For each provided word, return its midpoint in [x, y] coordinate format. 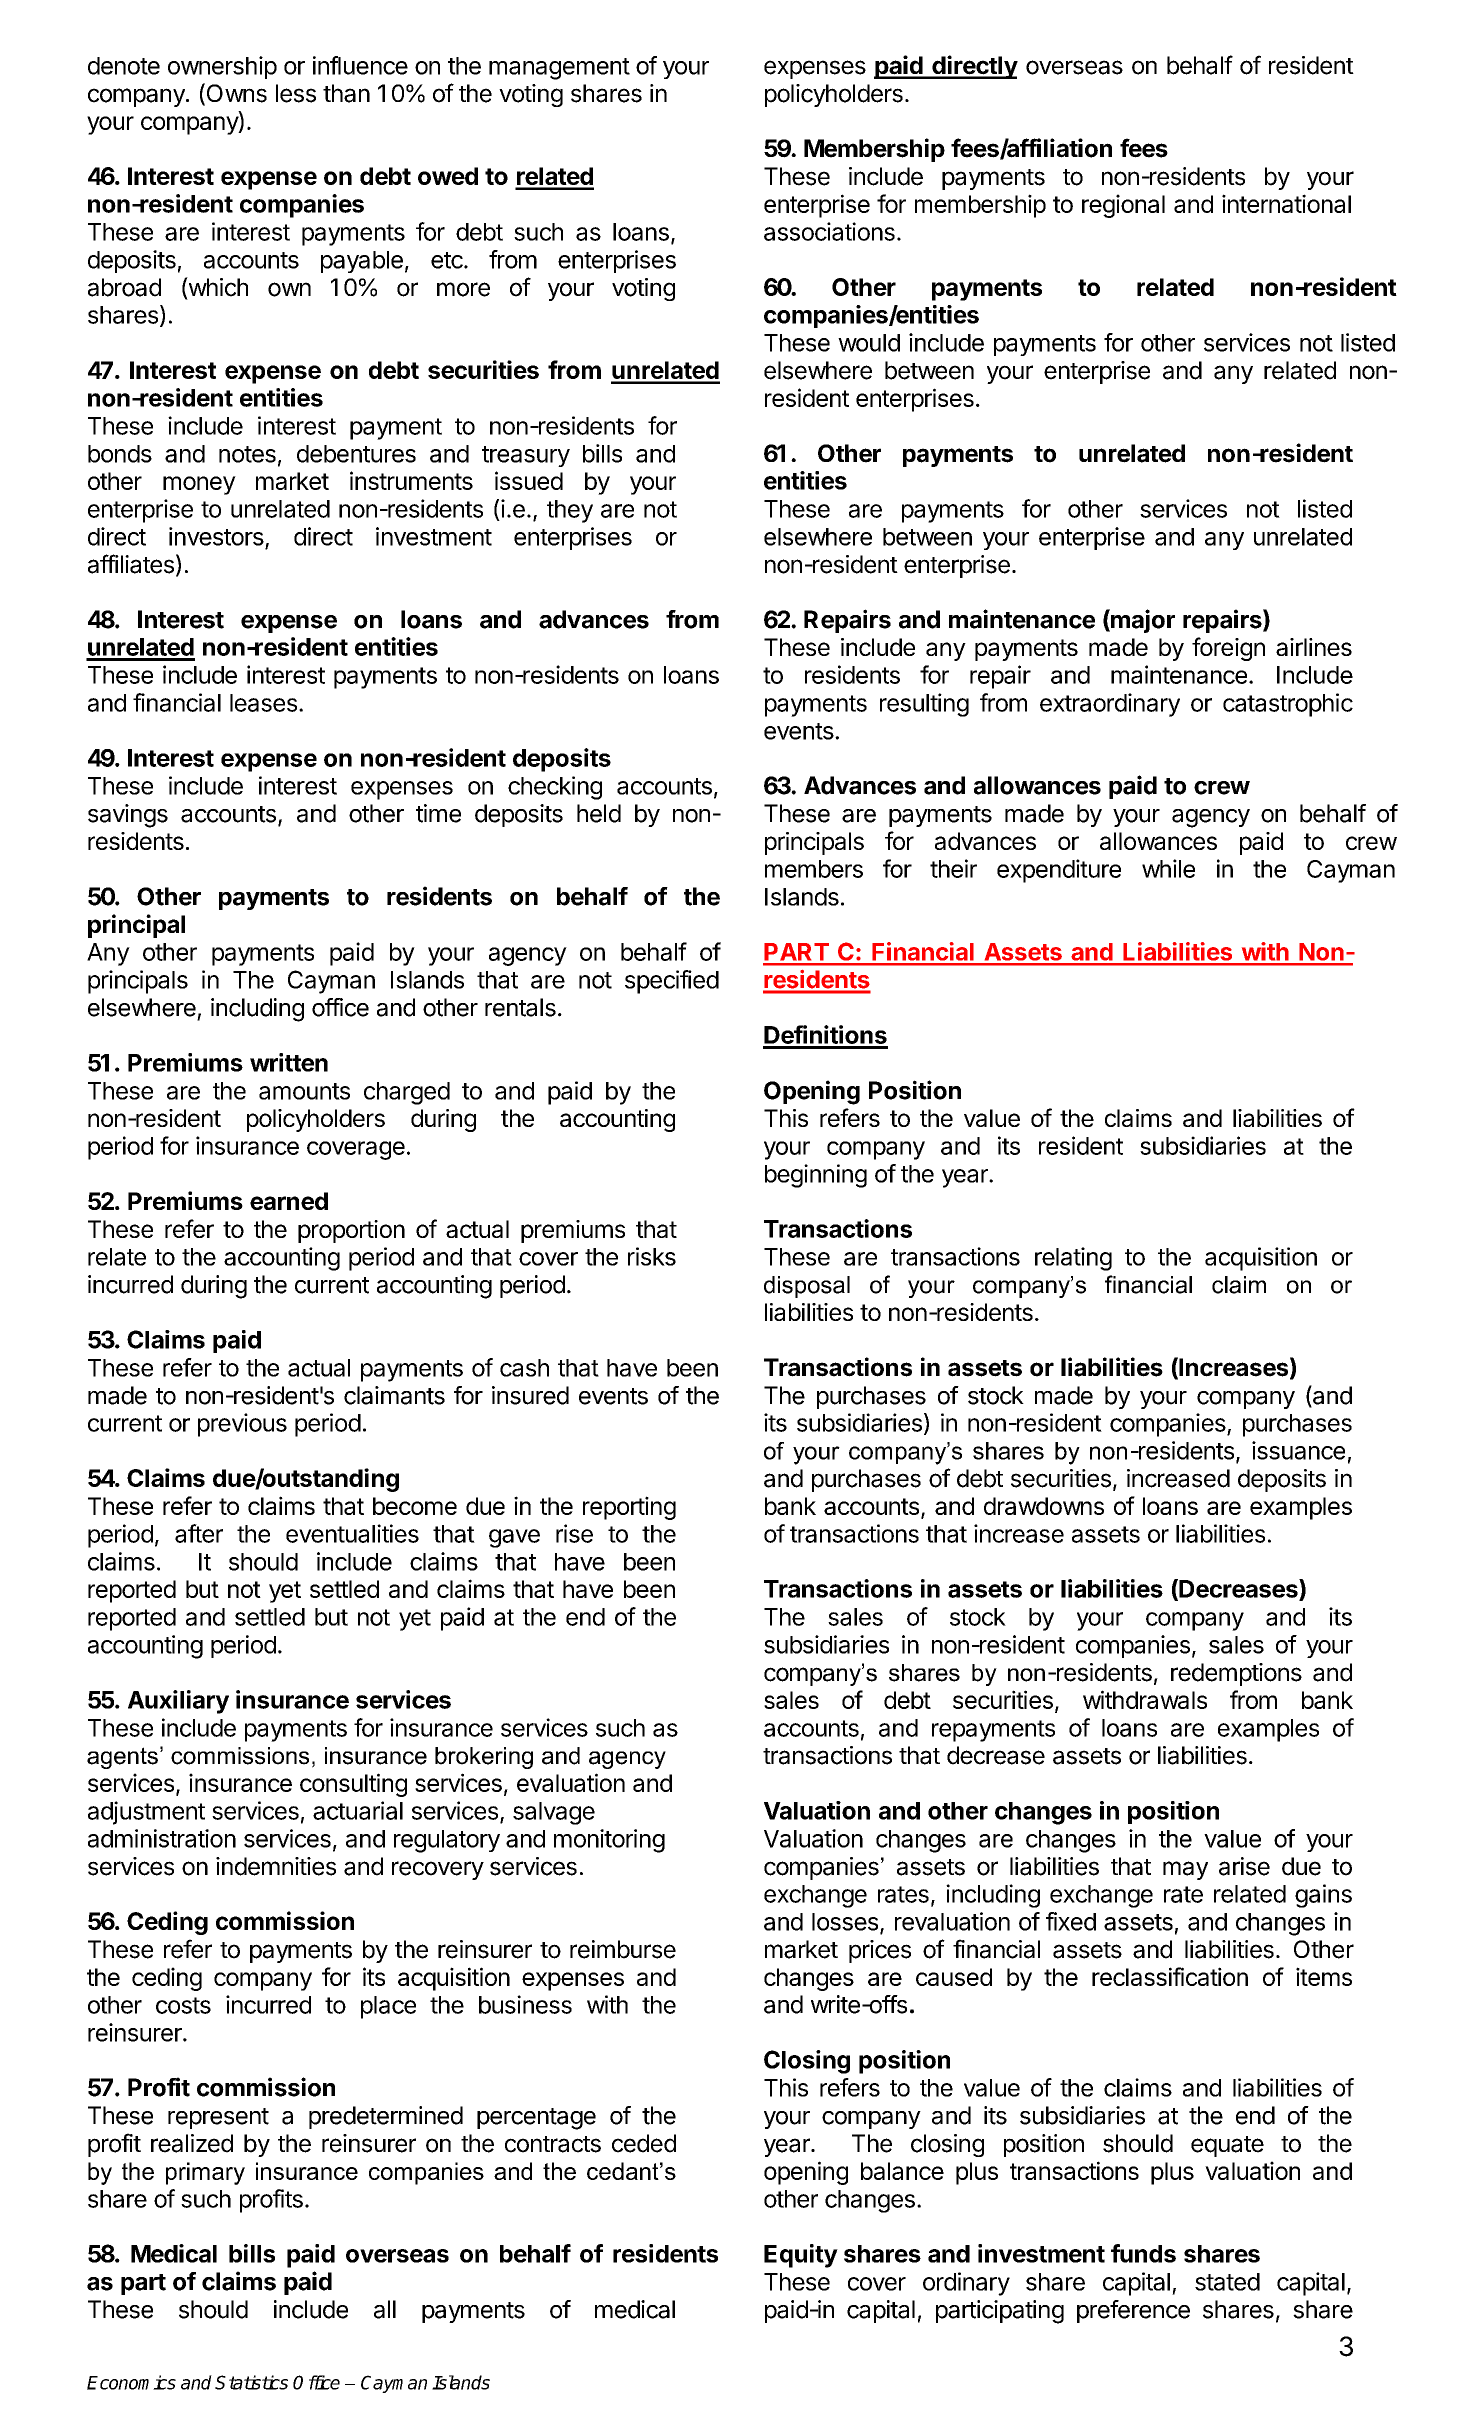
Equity [801, 2256]
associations [829, 231]
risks [652, 1256]
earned [289, 1201]
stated [1227, 2282]
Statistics [251, 2382]
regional [1123, 206]
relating [1073, 1259]
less [296, 93]
